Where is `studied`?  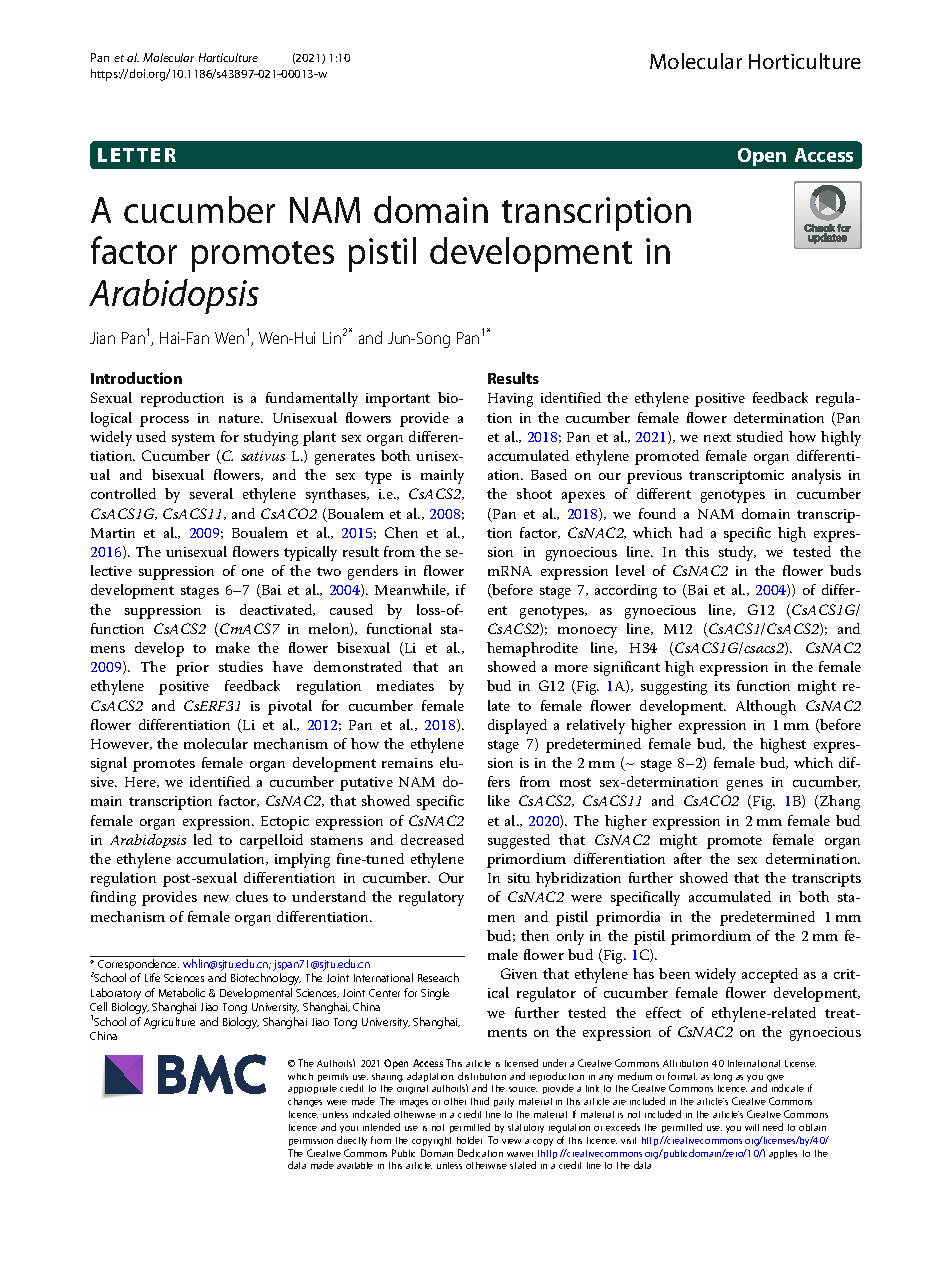 studied is located at coordinates (760, 436).
